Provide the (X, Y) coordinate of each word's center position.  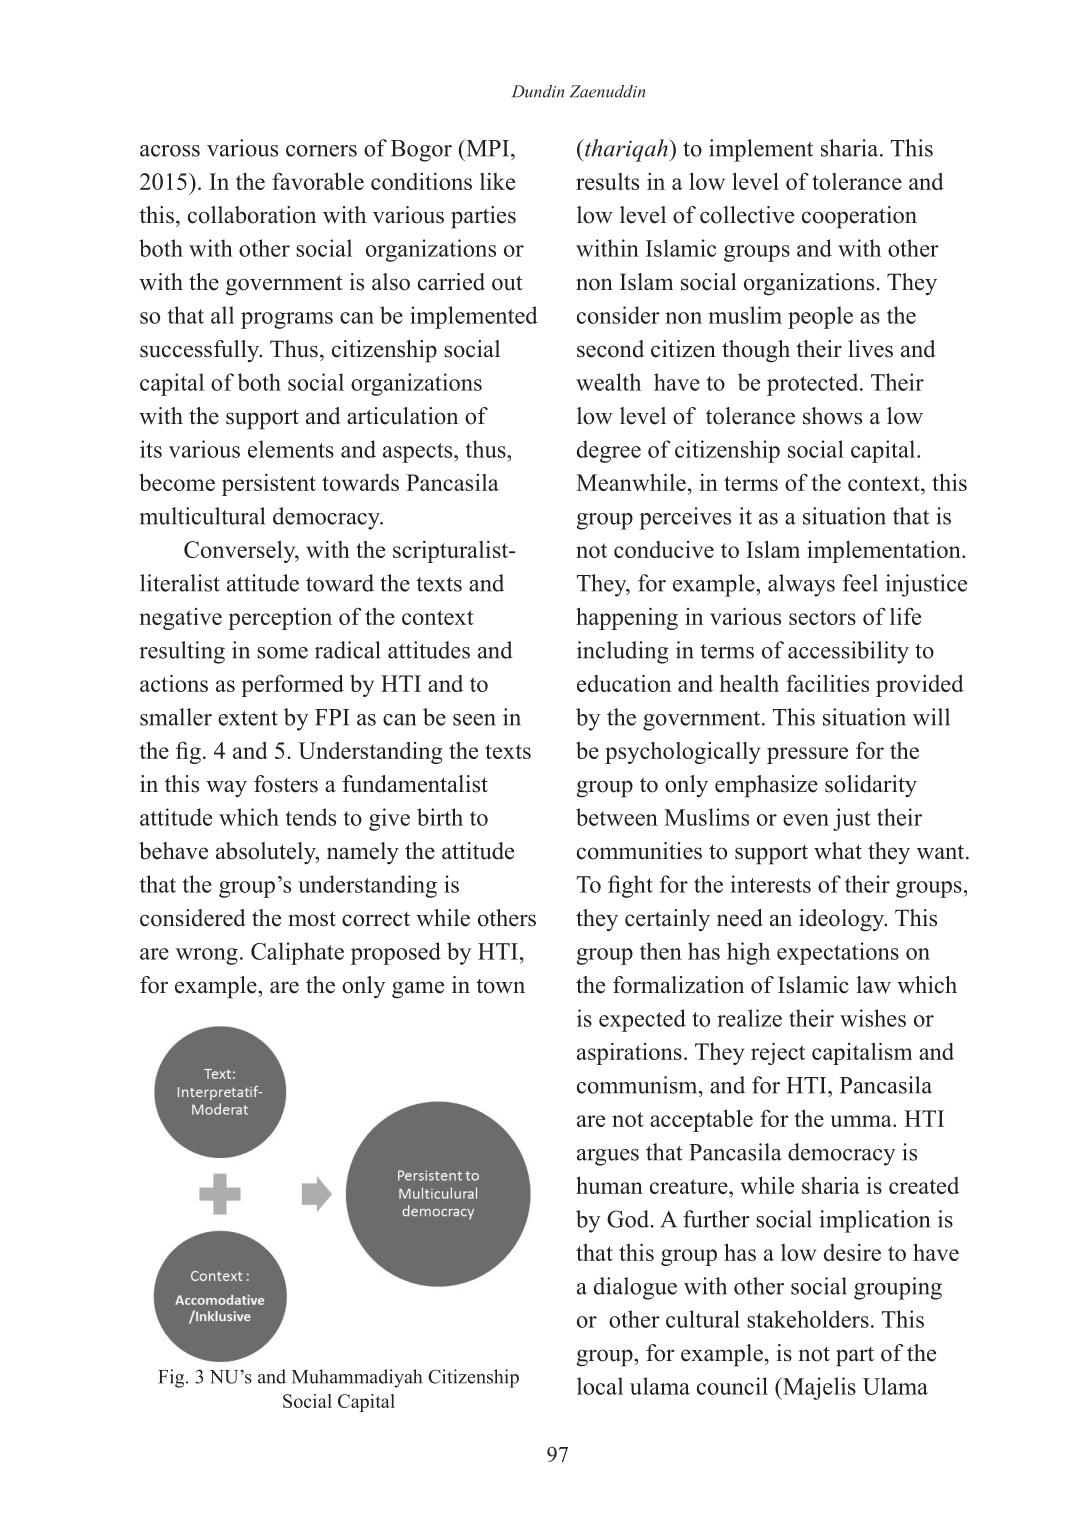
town (500, 986)
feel (860, 583)
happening (627, 618)
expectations (838, 953)
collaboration (252, 215)
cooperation (859, 217)
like (497, 181)
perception (280, 618)
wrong (207, 956)
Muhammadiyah (357, 1378)
